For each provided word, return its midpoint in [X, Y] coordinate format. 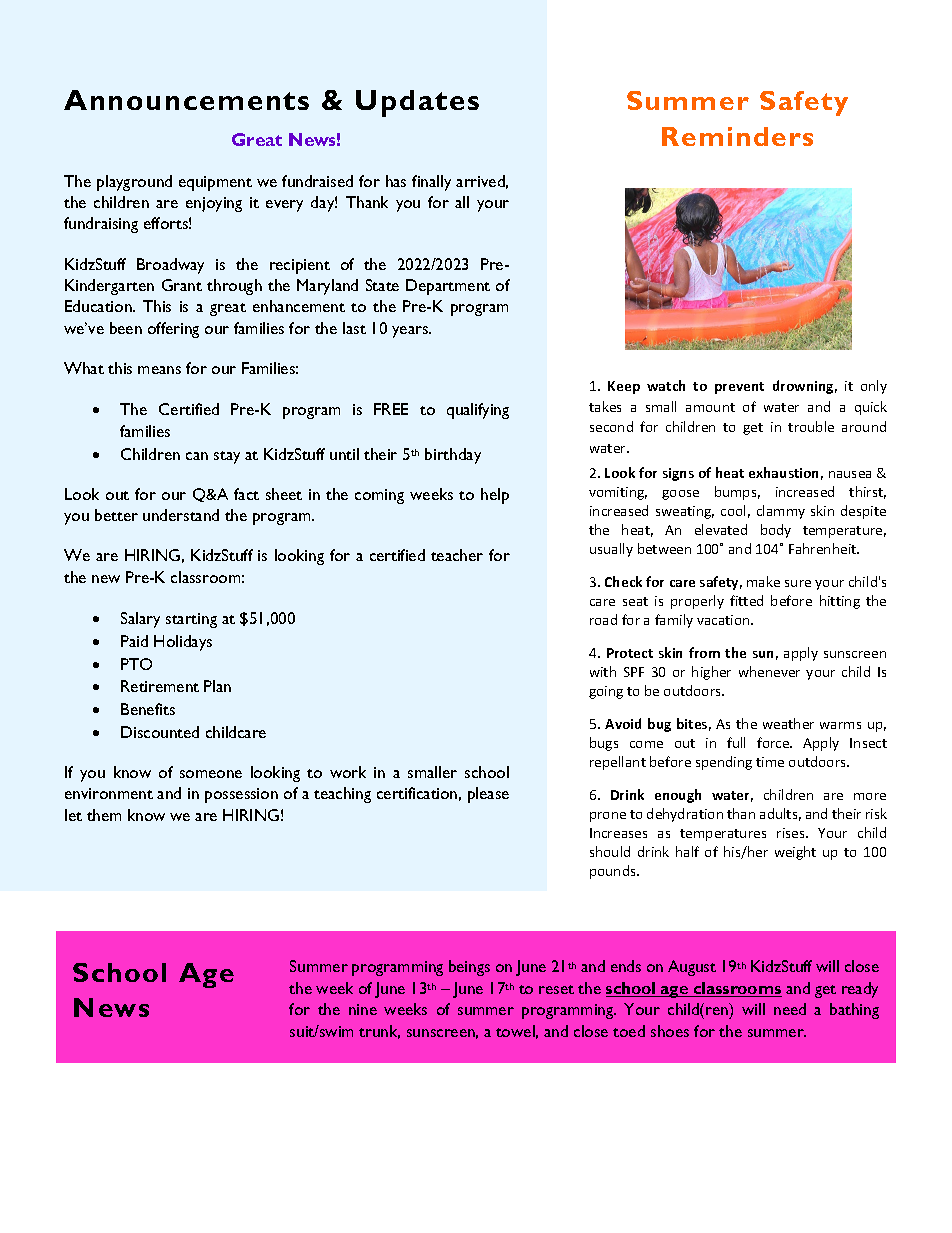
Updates [417, 103]
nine [363, 1009]
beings [469, 968]
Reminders [737, 136]
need [790, 1009]
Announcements [186, 100]
